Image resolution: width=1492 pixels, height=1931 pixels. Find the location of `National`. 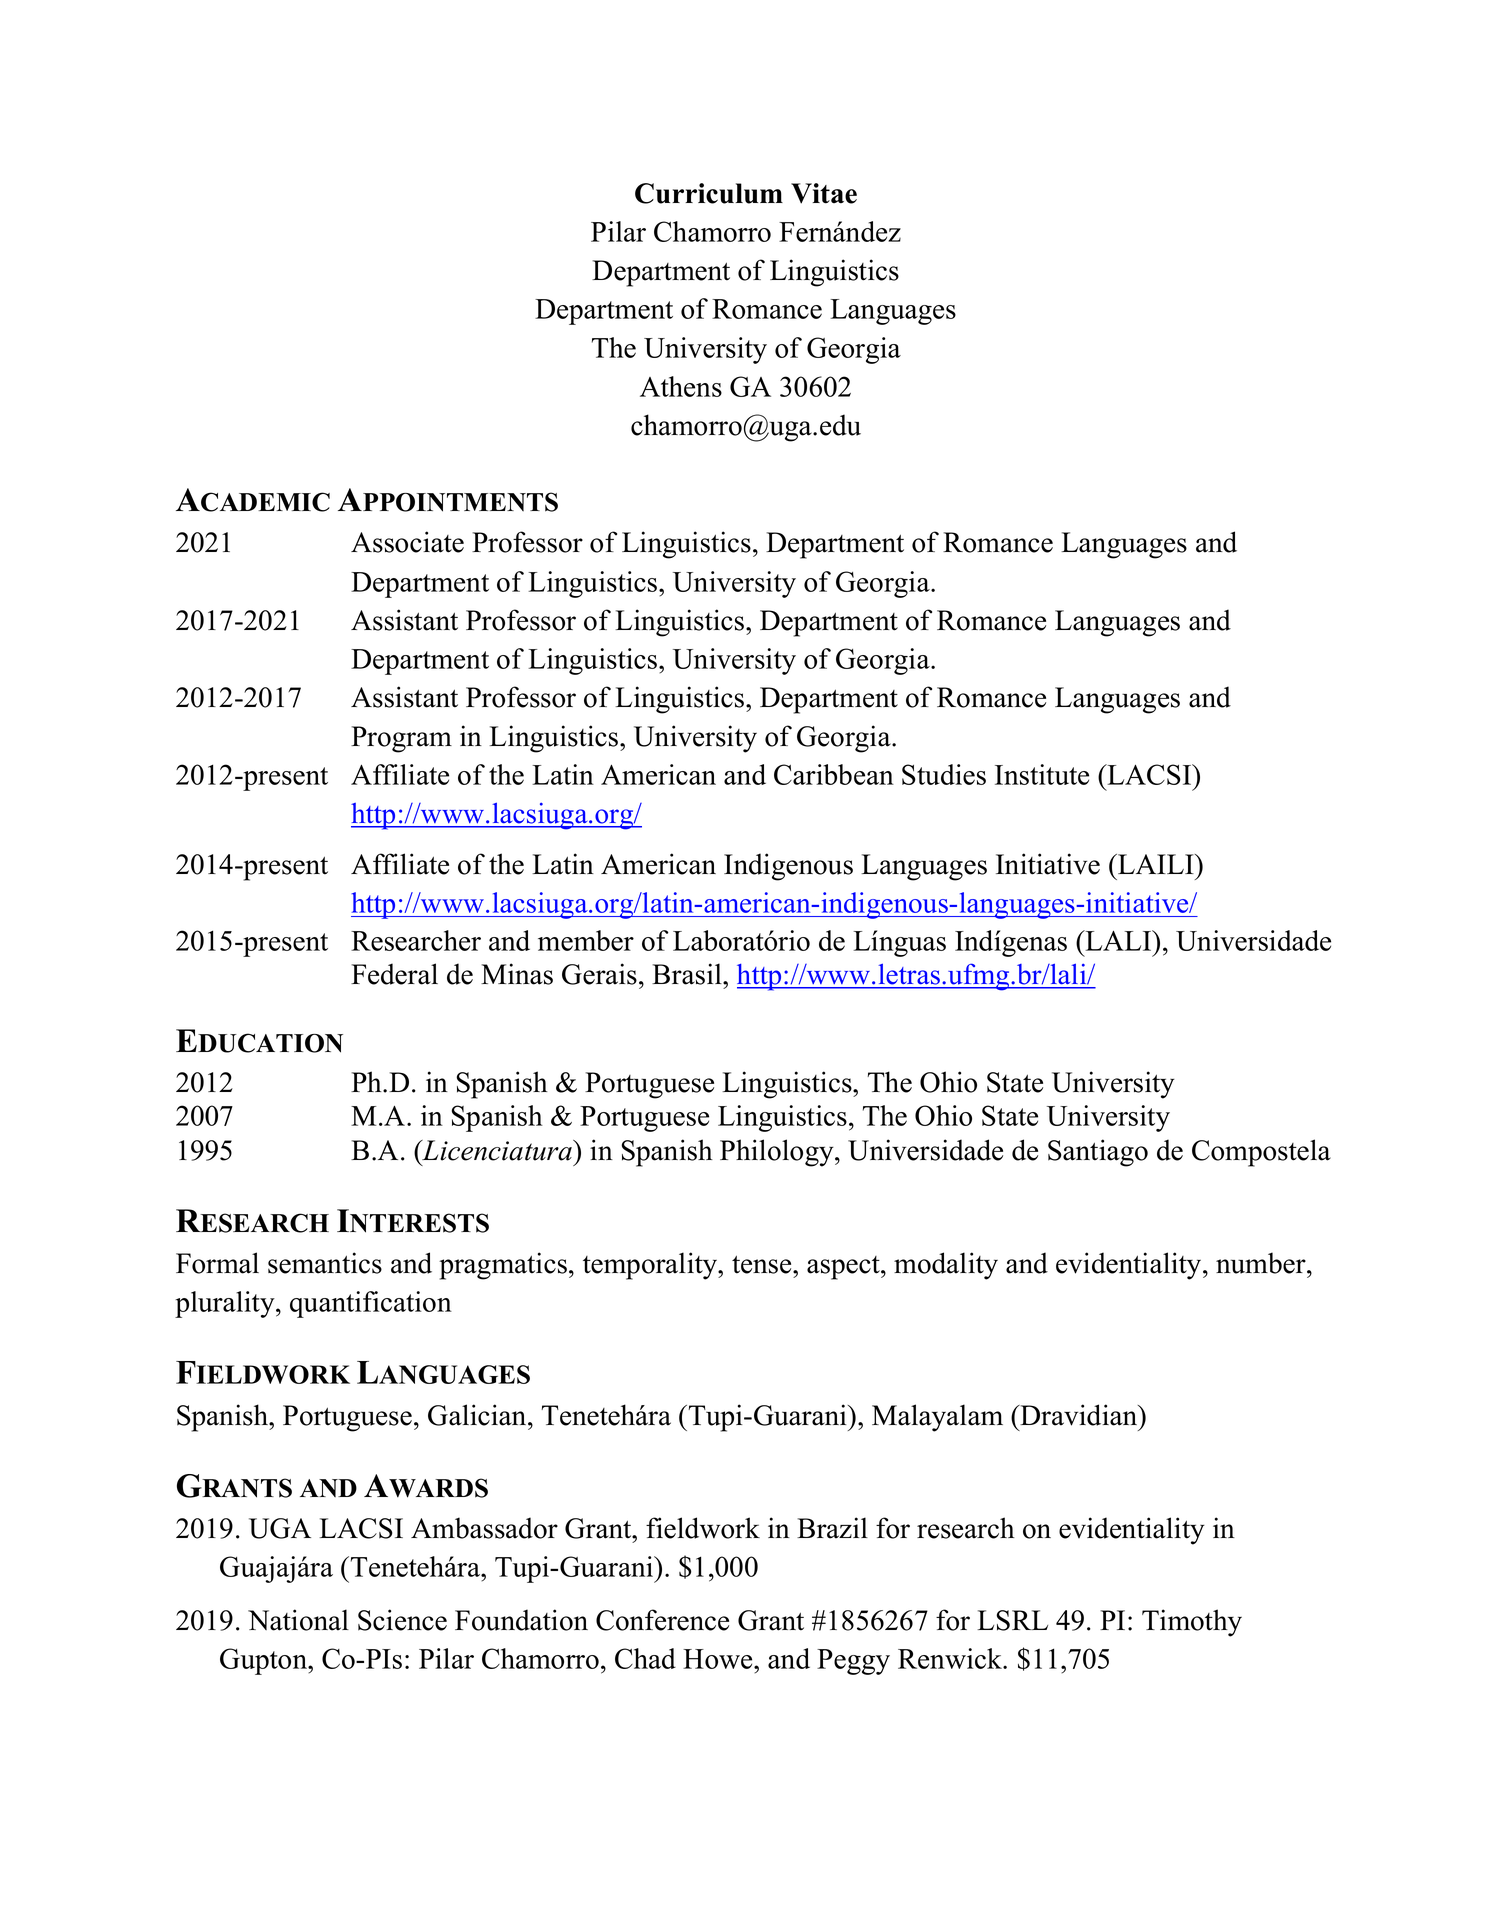

National is located at coordinates (298, 1620).
